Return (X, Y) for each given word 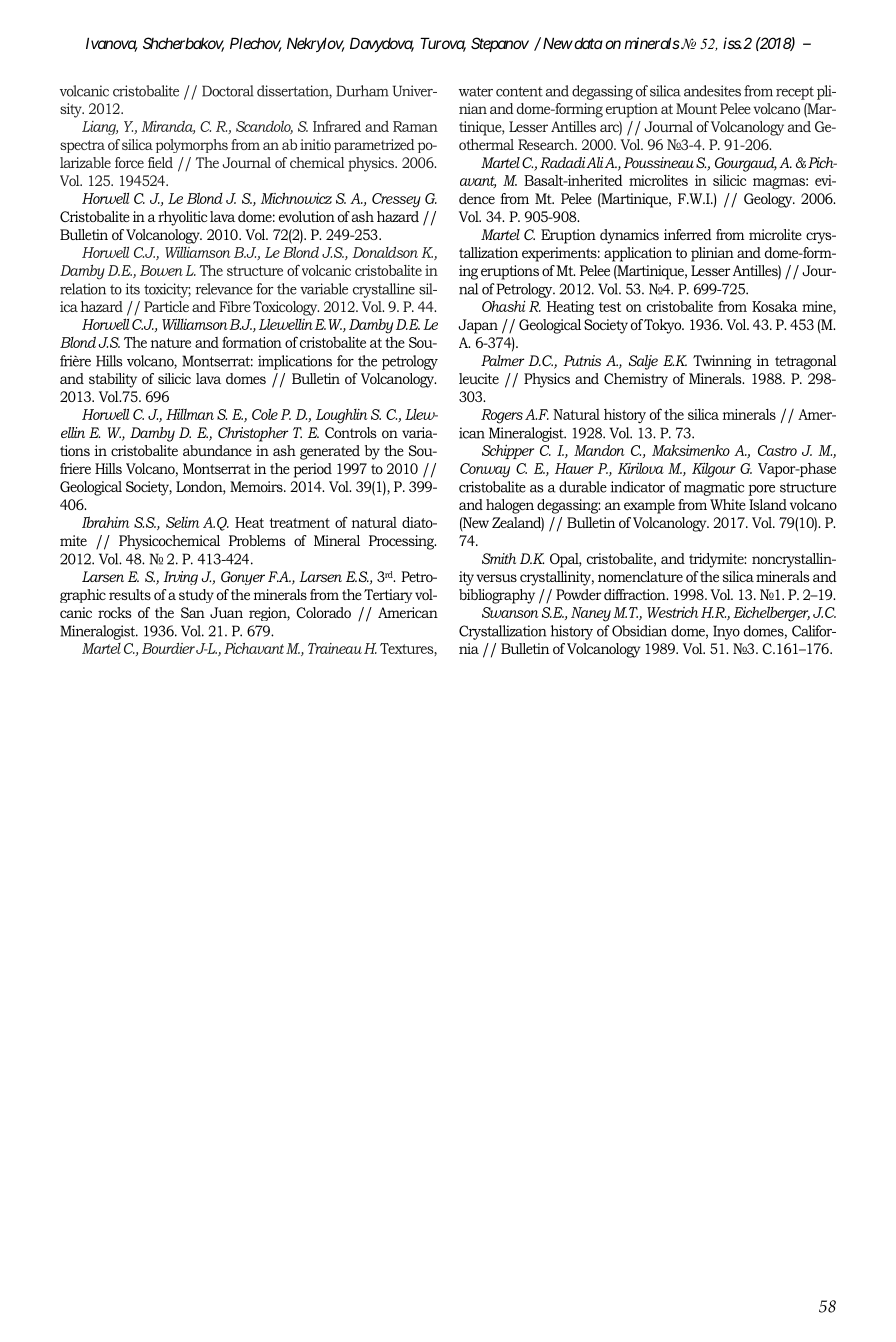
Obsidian (639, 631)
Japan (478, 326)
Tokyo (664, 326)
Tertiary (388, 596)
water (476, 91)
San (193, 612)
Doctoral (228, 91)
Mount (696, 108)
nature (171, 343)
